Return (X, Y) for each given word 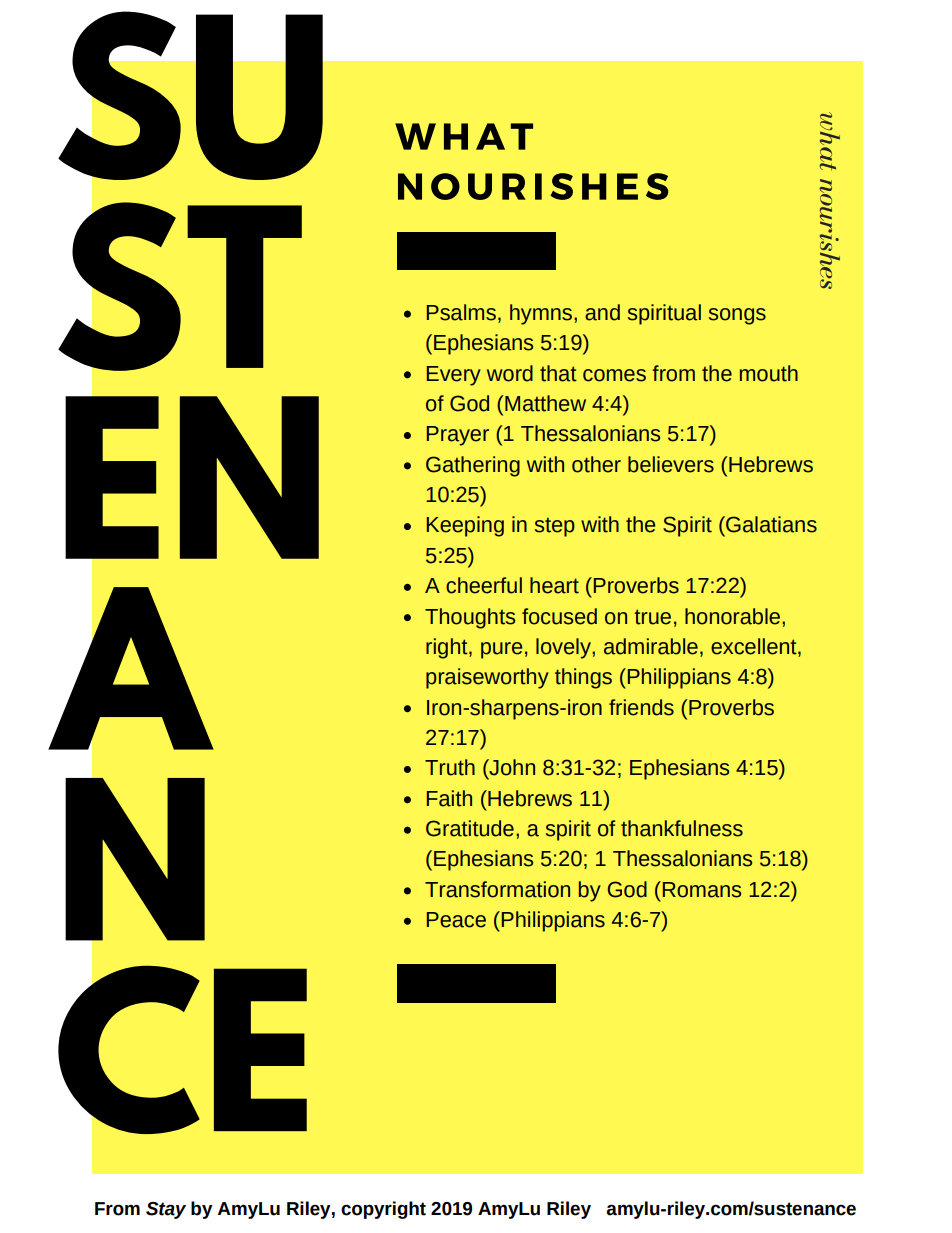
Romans (700, 889)
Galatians (770, 524)
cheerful (484, 585)
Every (454, 376)
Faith (449, 798)
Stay (166, 1210)
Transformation (497, 889)
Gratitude (470, 828)
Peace (456, 920)
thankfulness (682, 828)
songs (737, 316)
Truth (450, 767)
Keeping (465, 526)
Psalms (461, 312)
